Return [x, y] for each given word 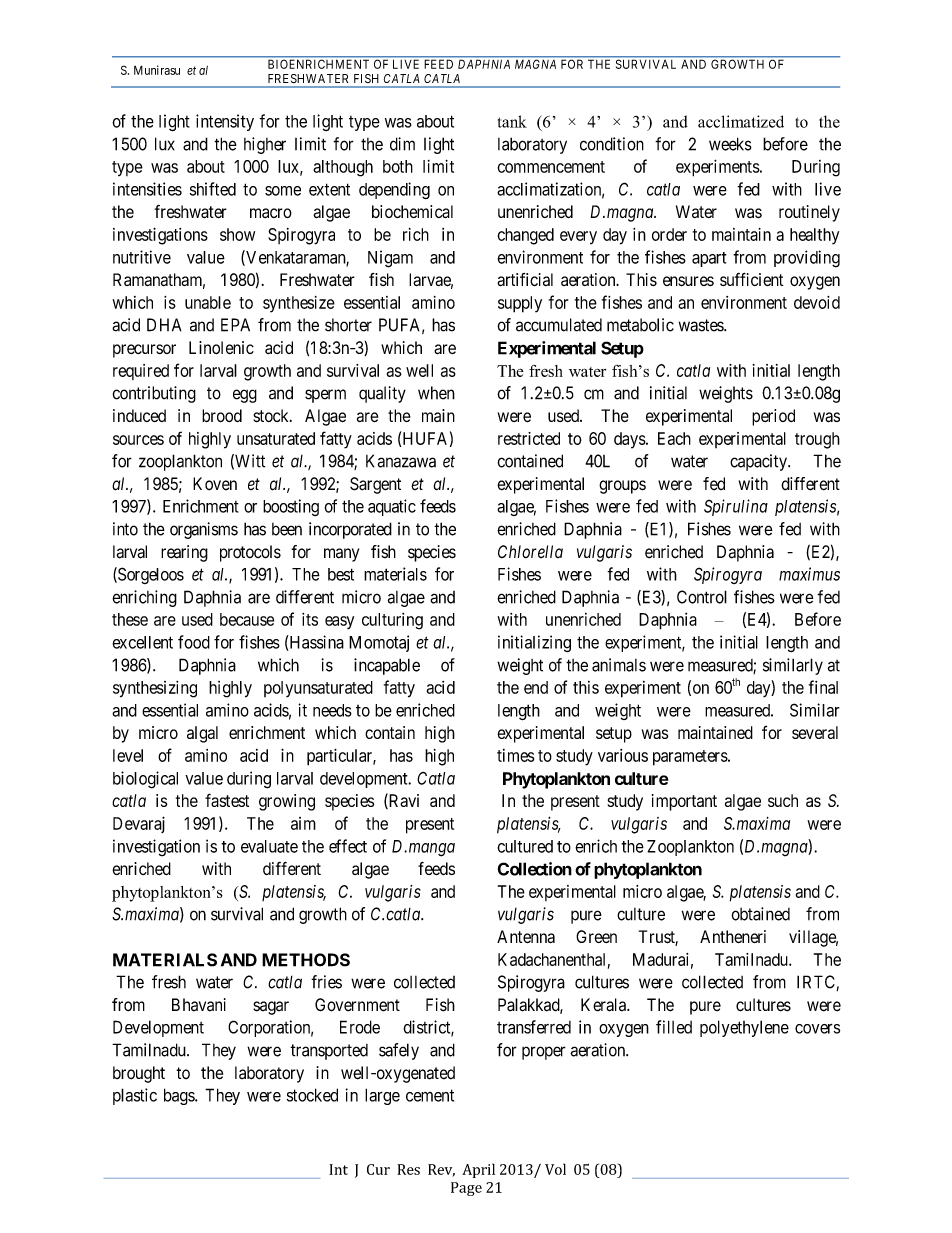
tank [512, 121]
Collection [535, 869]
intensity [225, 122]
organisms [204, 530]
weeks [730, 144]
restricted [529, 438]
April [478, 1170]
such [783, 800]
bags [180, 1096]
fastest [227, 800]
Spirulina [736, 507]
